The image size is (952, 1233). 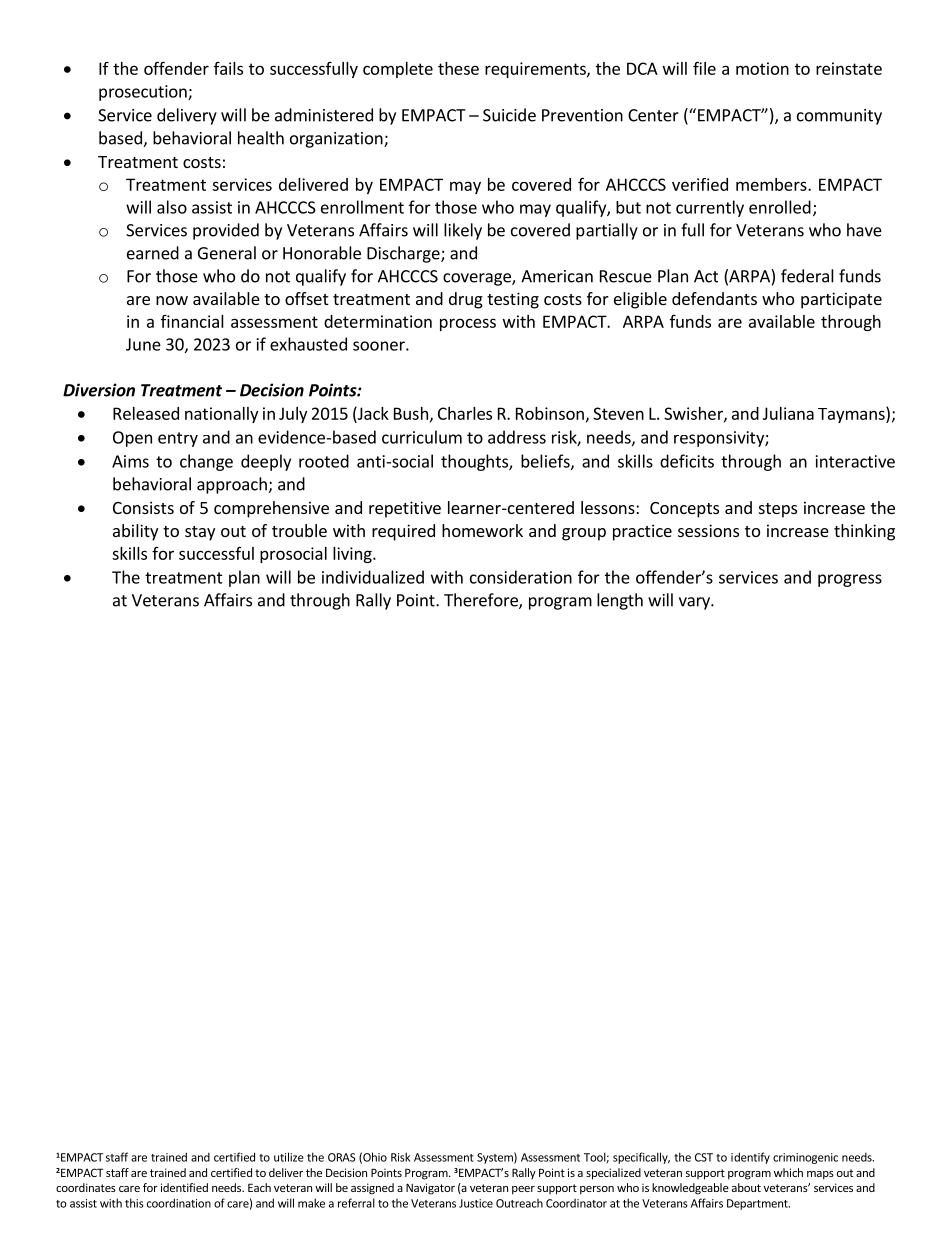 What do you see at coordinates (750, 1158) in the screenshot?
I see `identify` at bounding box center [750, 1158].
